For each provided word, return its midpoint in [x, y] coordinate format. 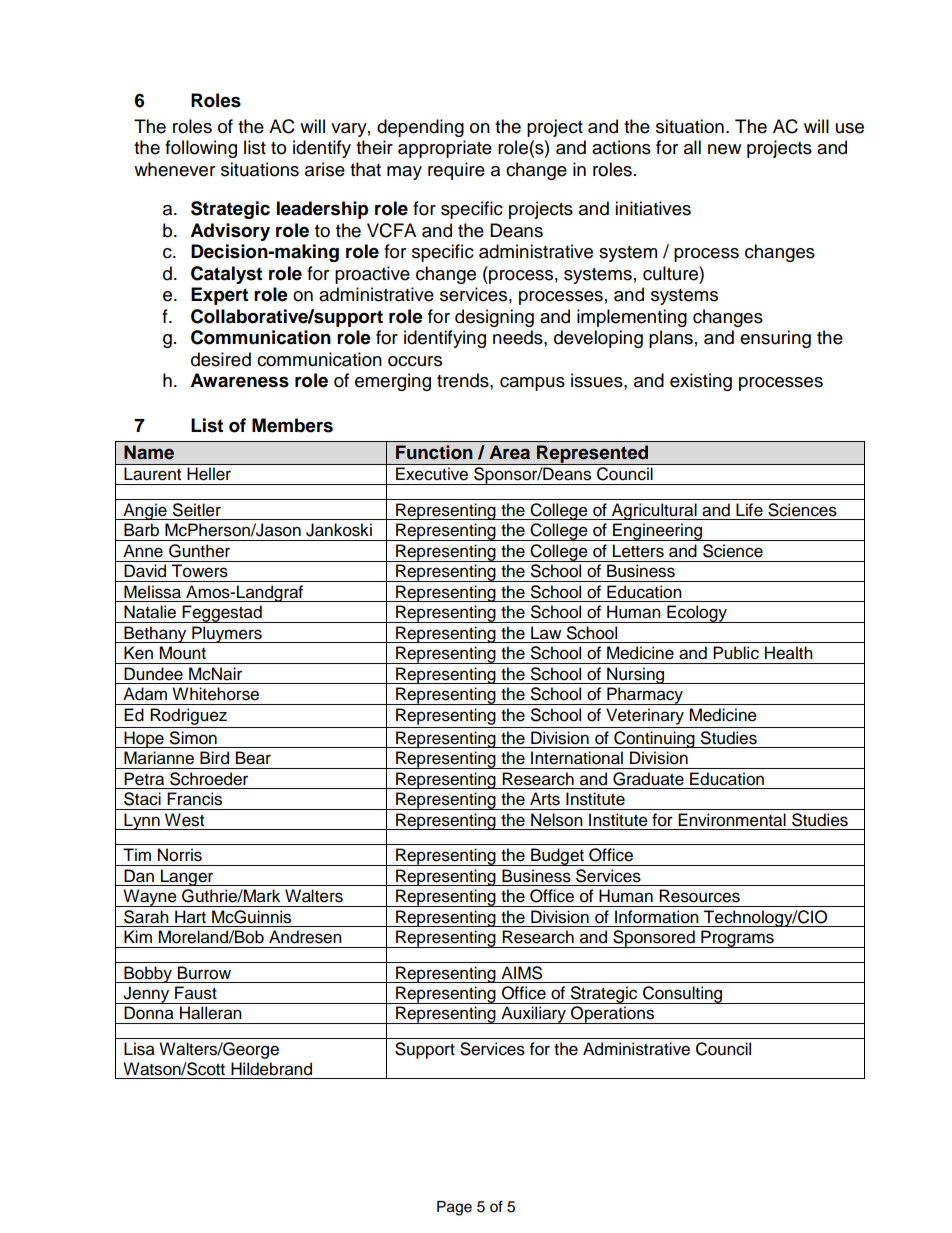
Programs [737, 939]
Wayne [150, 898]
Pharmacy [645, 696]
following [201, 149]
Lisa [139, 1049]
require [456, 171]
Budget [557, 857]
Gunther [199, 551]
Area [510, 452]
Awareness [239, 380]
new [724, 149]
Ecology [697, 614]
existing [701, 382]
